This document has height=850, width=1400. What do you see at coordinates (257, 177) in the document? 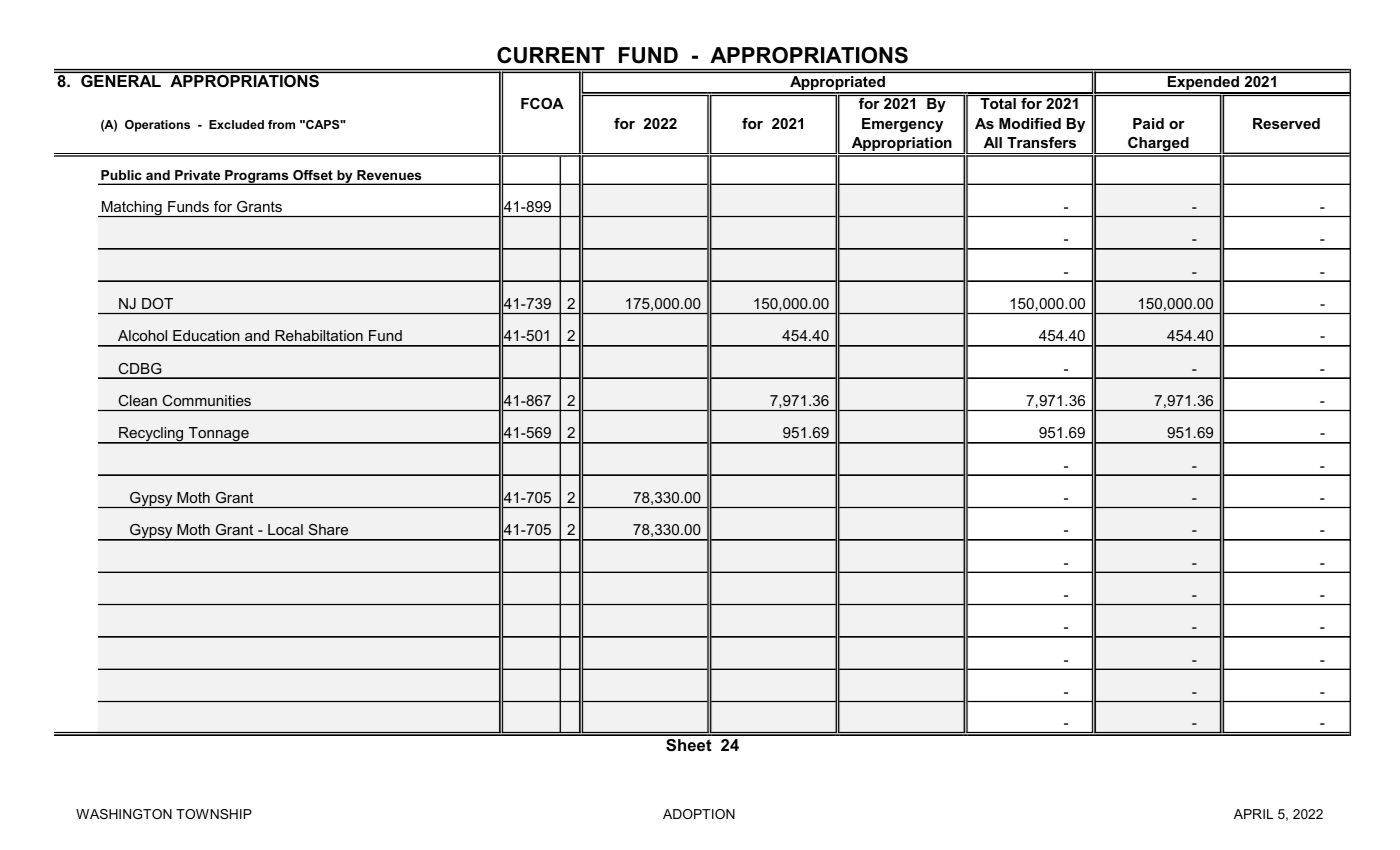
I see `Programs` at bounding box center [257, 177].
